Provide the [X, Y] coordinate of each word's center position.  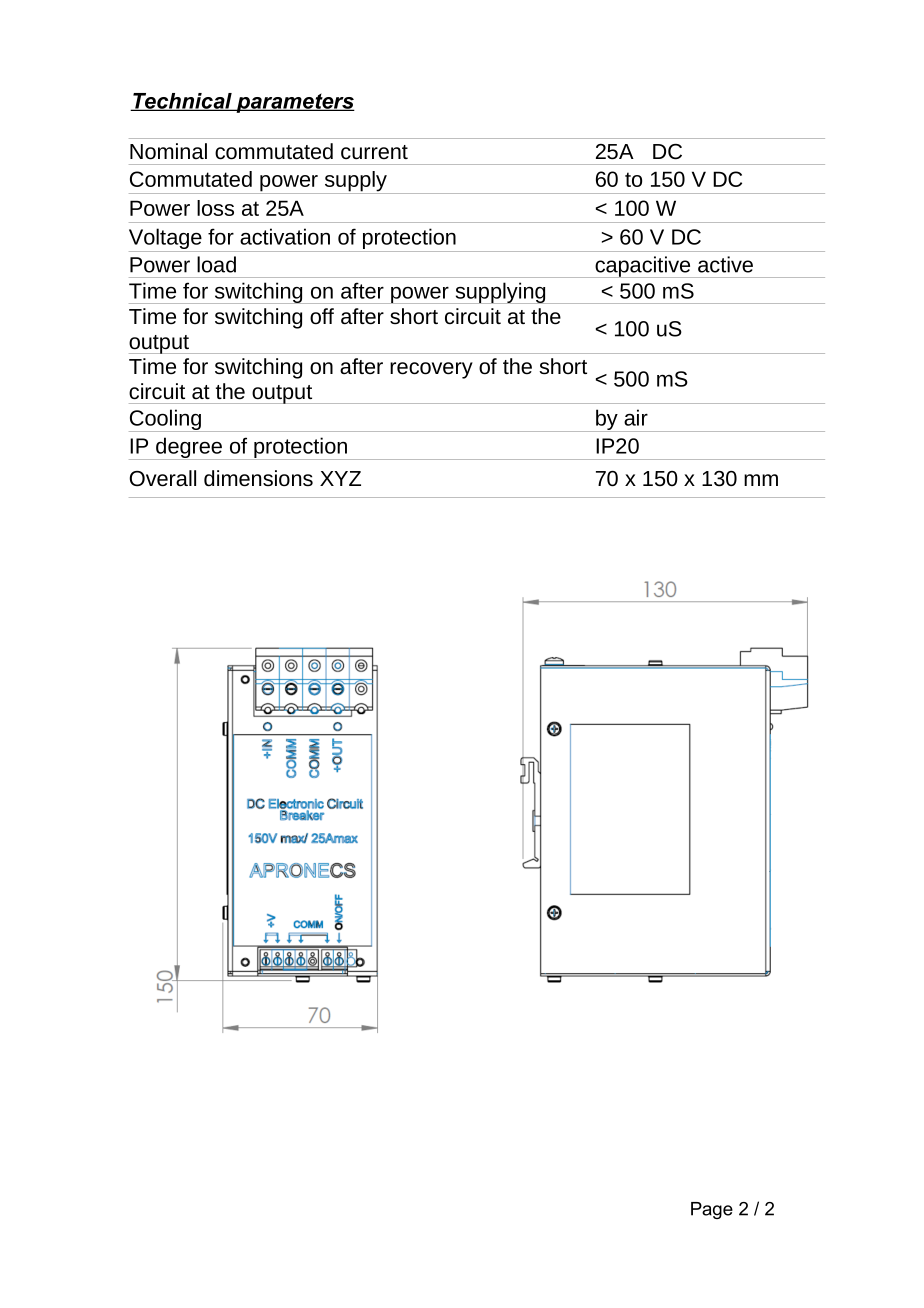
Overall [162, 478]
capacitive [643, 267]
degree [189, 448]
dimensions [258, 478]
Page [712, 1210]
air [636, 417]
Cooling [166, 420]
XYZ [340, 478]
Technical [182, 102]
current [374, 152]
